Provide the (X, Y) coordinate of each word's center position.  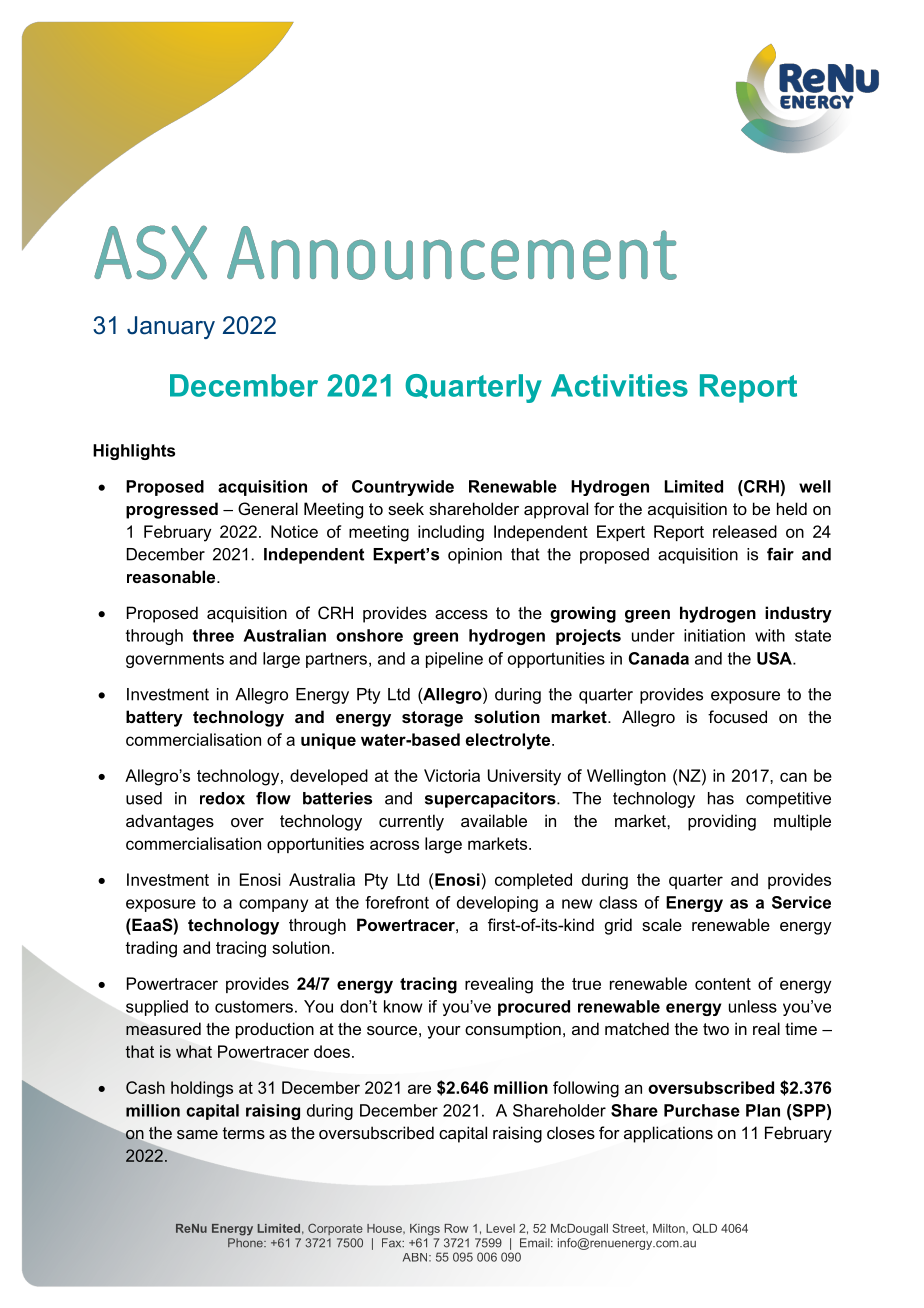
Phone (246, 1243)
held (792, 508)
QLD (705, 1228)
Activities (619, 385)
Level (500, 1228)
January (171, 327)
